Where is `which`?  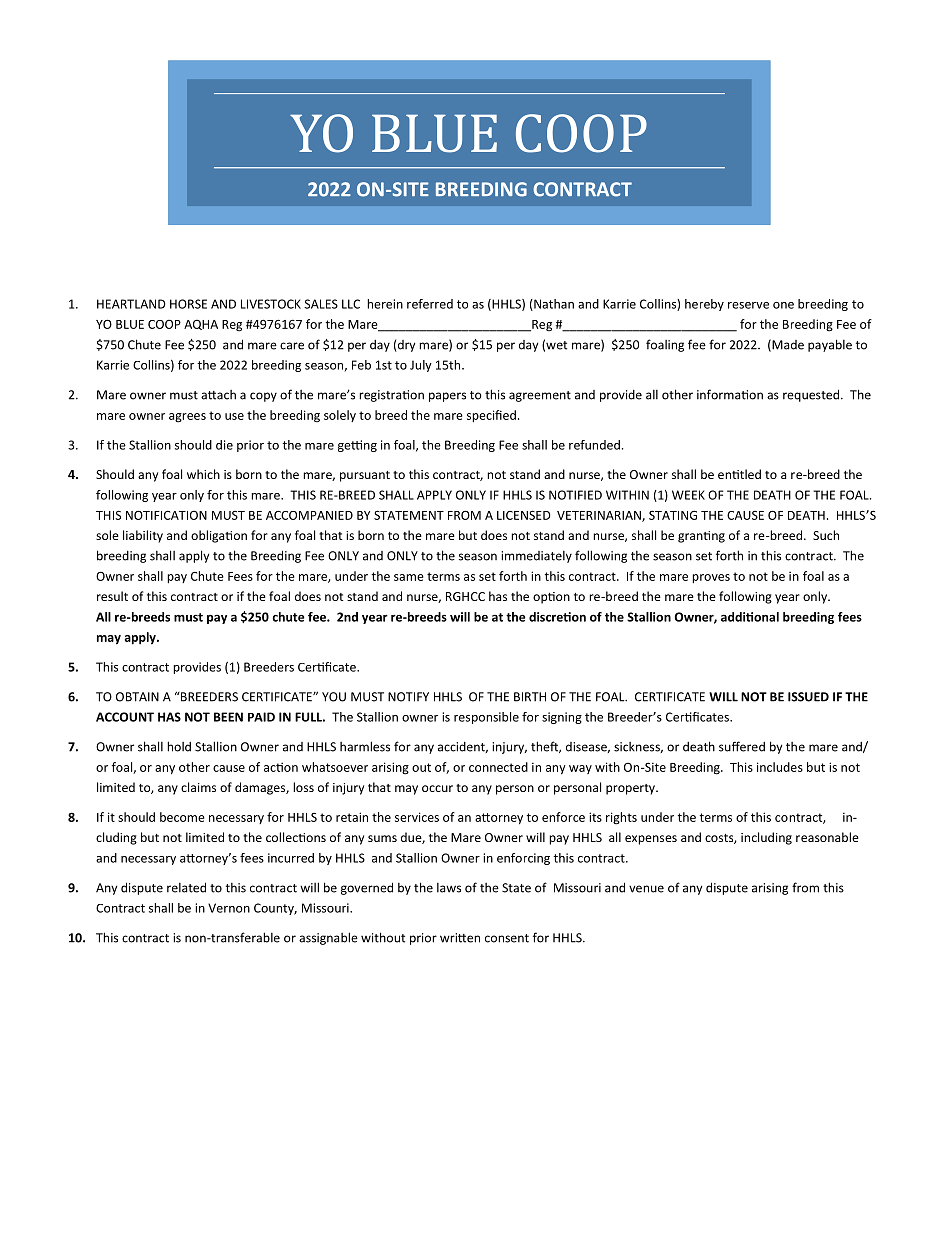
which is located at coordinates (203, 474).
